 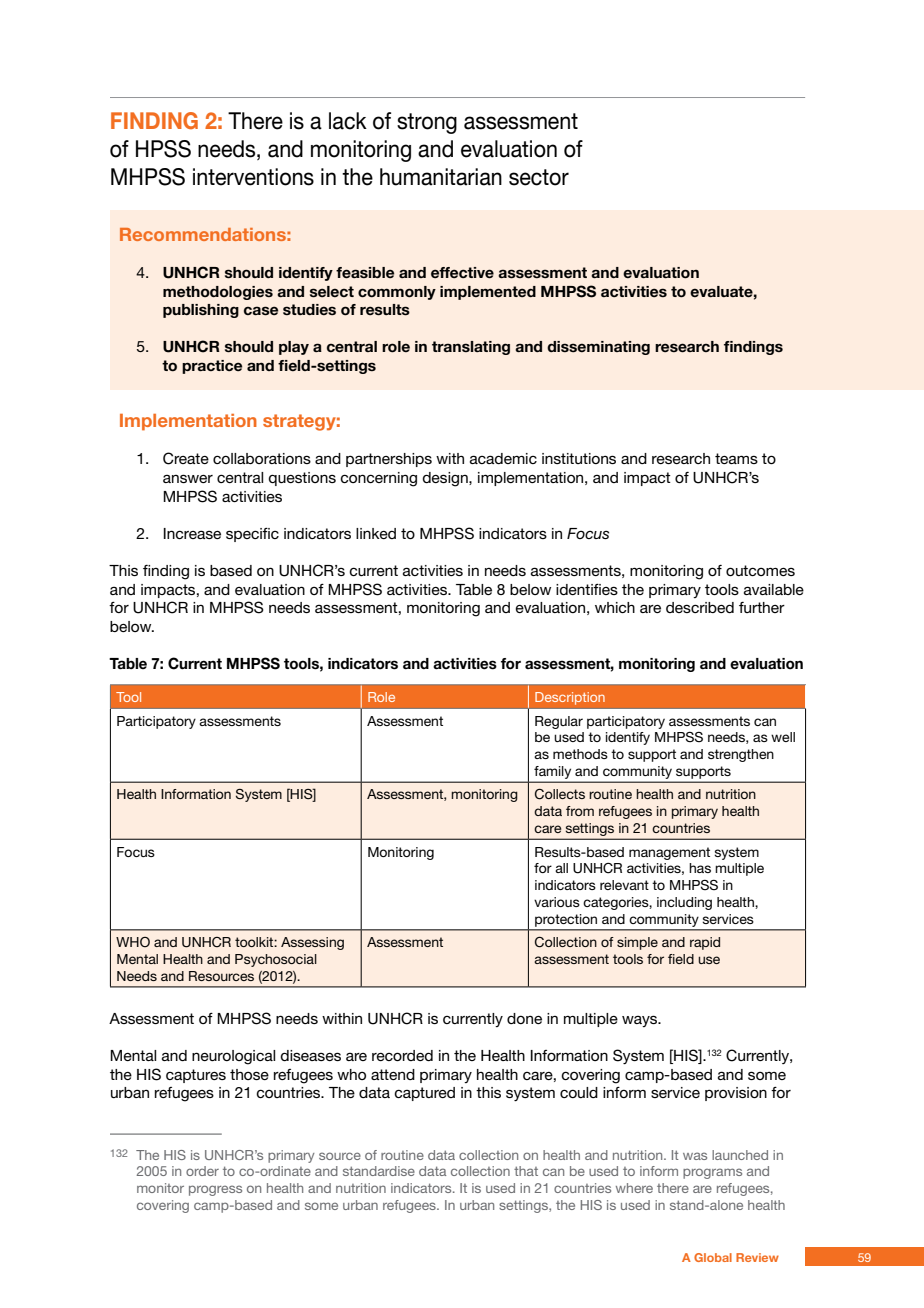 What do you see at coordinates (741, 755) in the screenshot?
I see `strengthen` at bounding box center [741, 755].
